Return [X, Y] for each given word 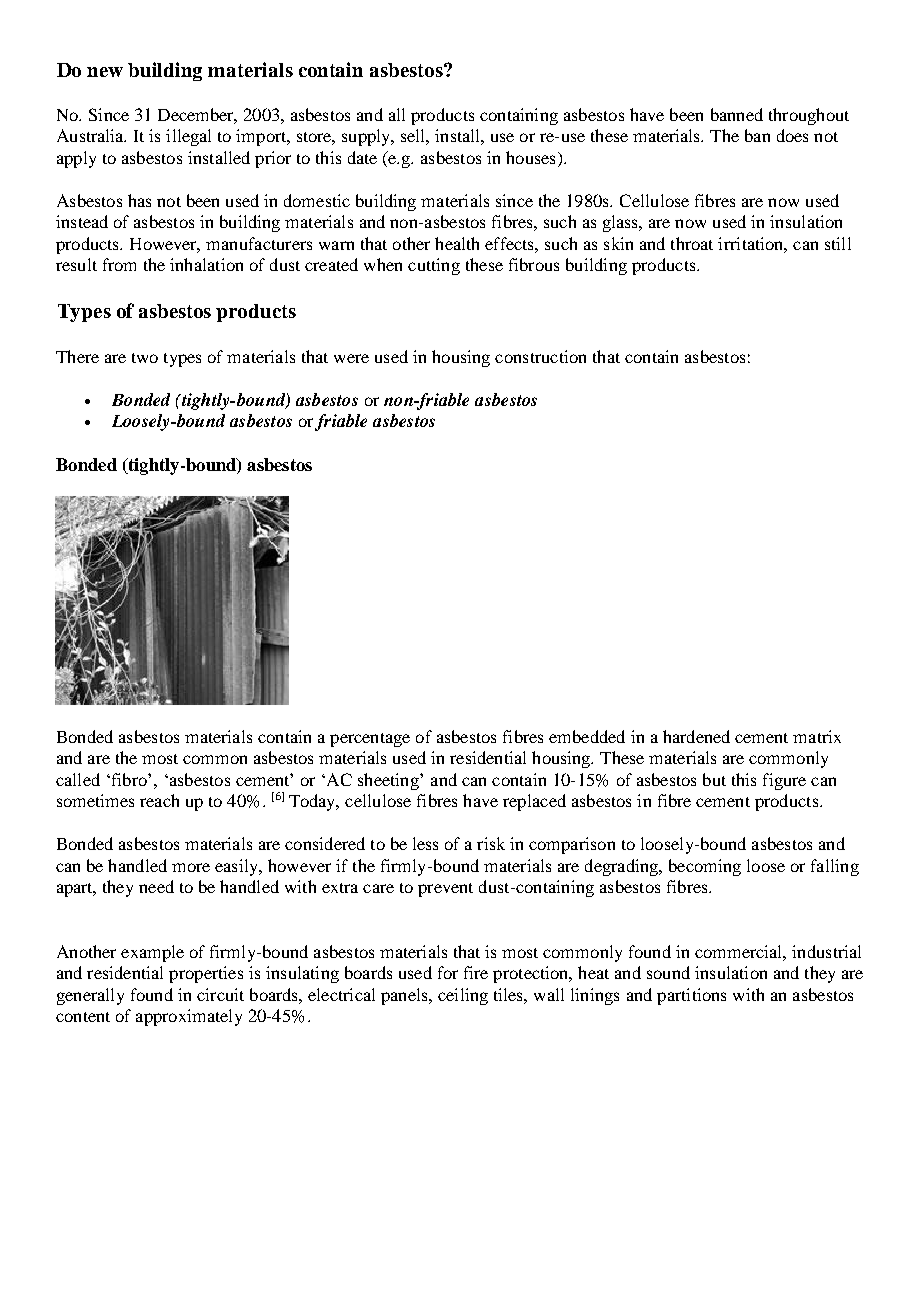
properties [206, 974]
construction [540, 356]
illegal [188, 137]
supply [367, 137]
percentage [370, 740]
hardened [696, 736]
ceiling [463, 996]
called [78, 779]
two [145, 358]
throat [692, 243]
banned [737, 114]
